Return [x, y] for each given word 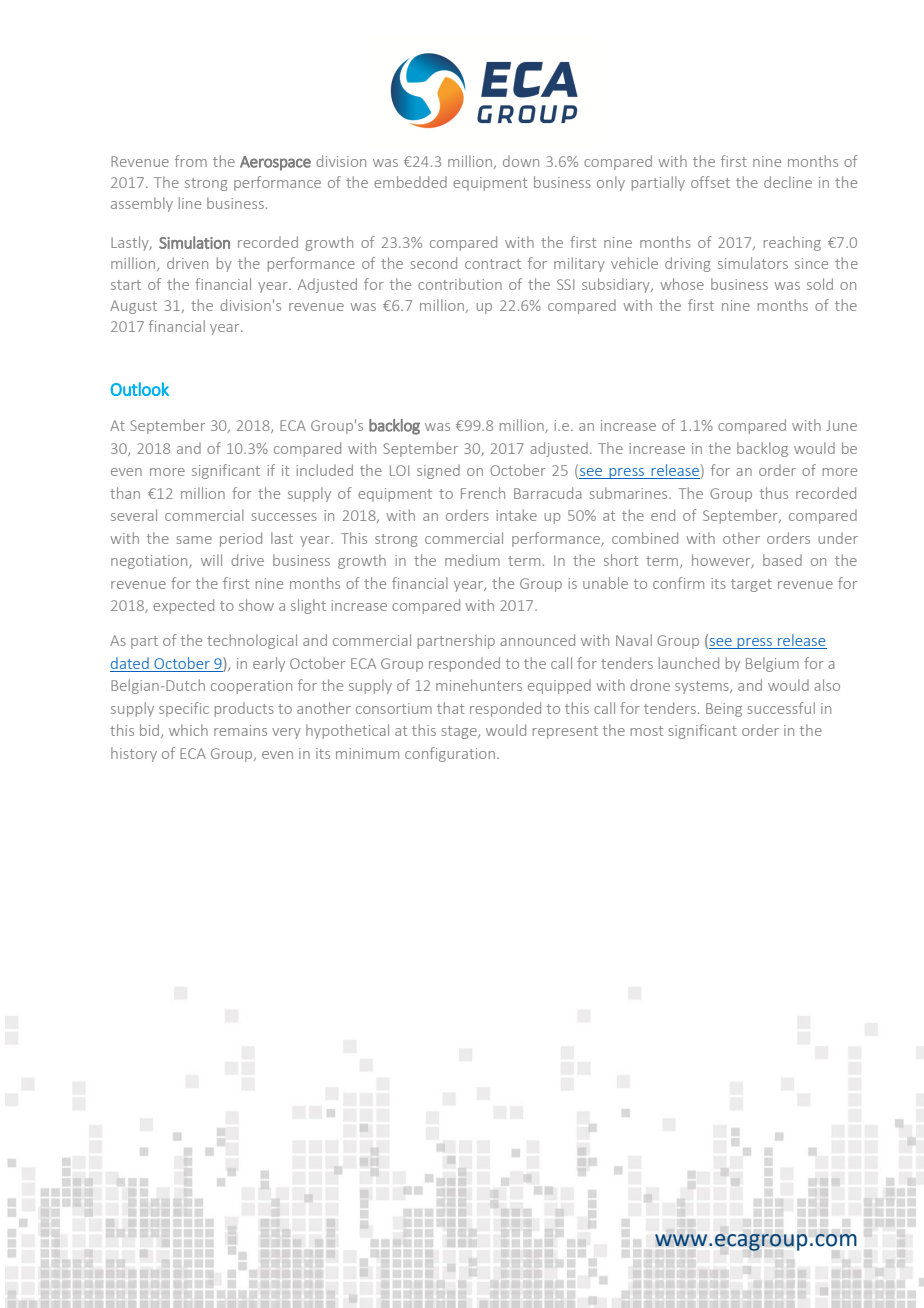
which [188, 730]
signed [438, 471]
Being [724, 710]
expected [183, 606]
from [191, 161]
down [521, 161]
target [751, 585]
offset [710, 182]
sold [820, 284]
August [133, 307]
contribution [460, 284]
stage [460, 732]
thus [774, 493]
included [324, 470]
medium [472, 560]
